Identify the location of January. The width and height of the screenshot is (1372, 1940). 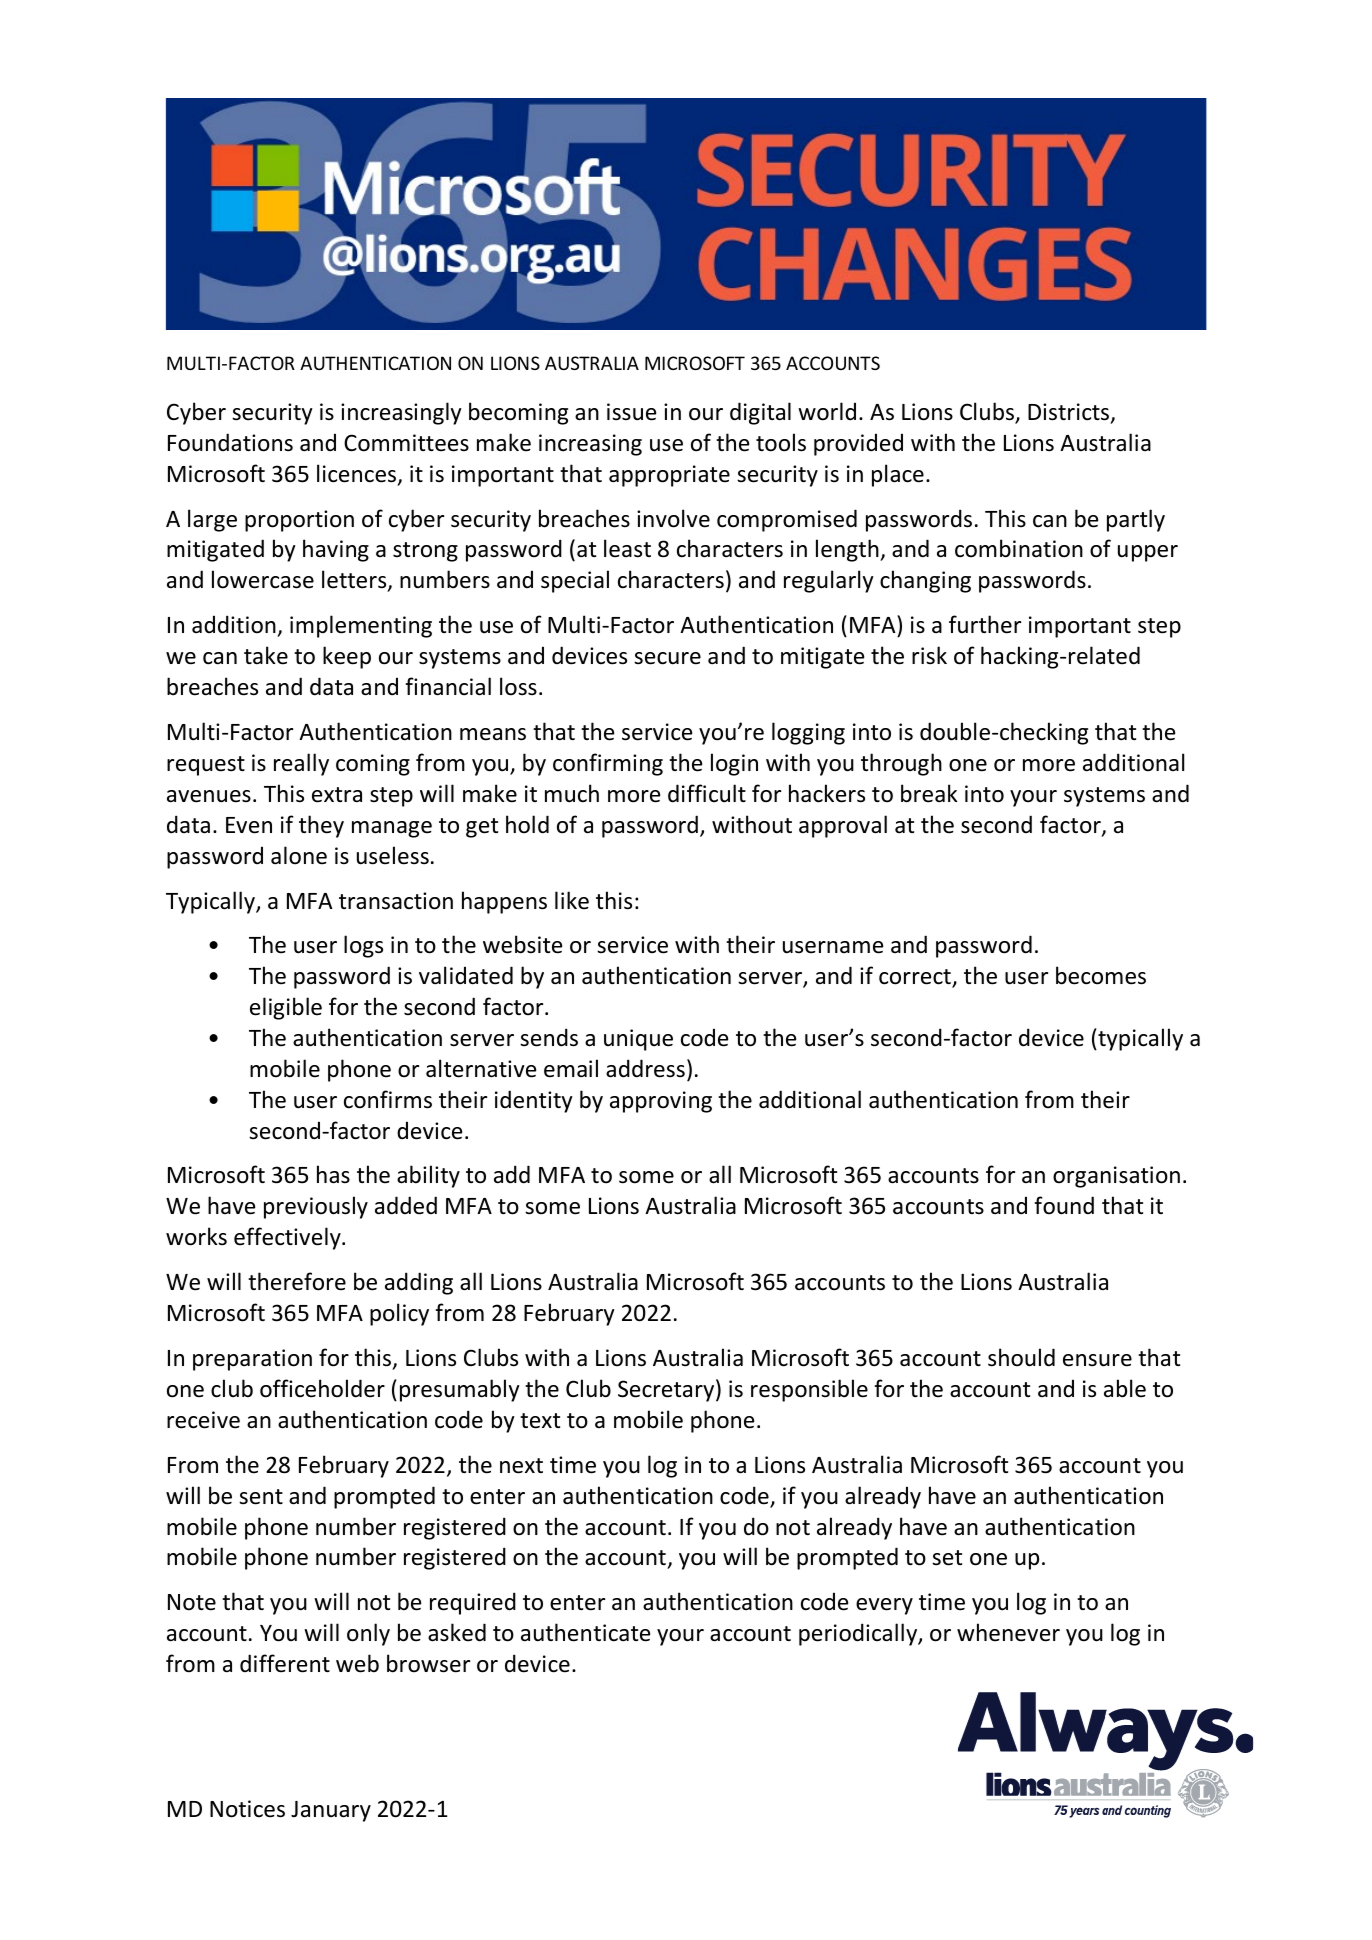
(331, 1811).
